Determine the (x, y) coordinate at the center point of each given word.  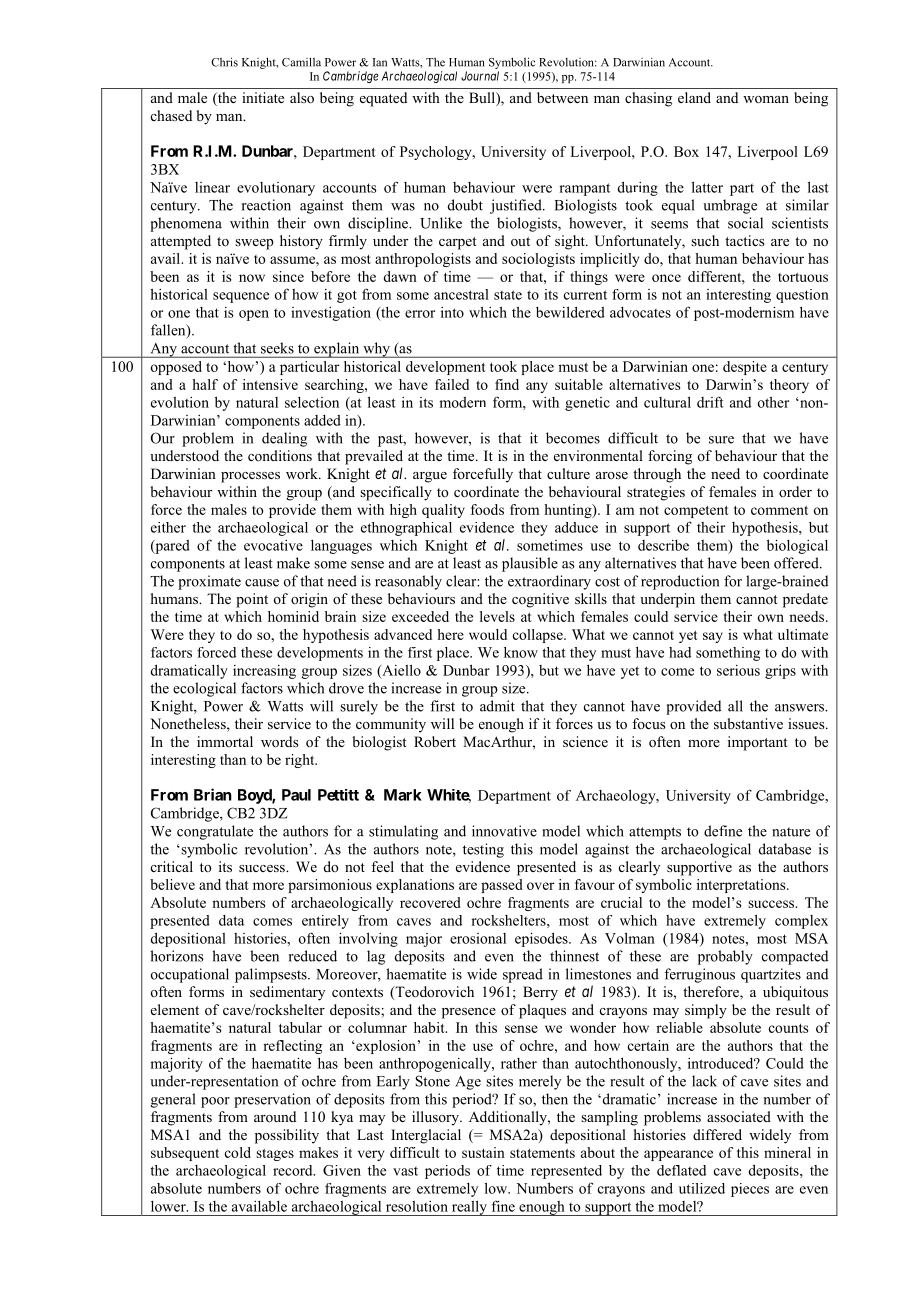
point (252, 600)
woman (766, 99)
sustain (483, 1152)
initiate (263, 97)
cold (238, 1152)
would (488, 634)
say (713, 637)
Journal (480, 76)
